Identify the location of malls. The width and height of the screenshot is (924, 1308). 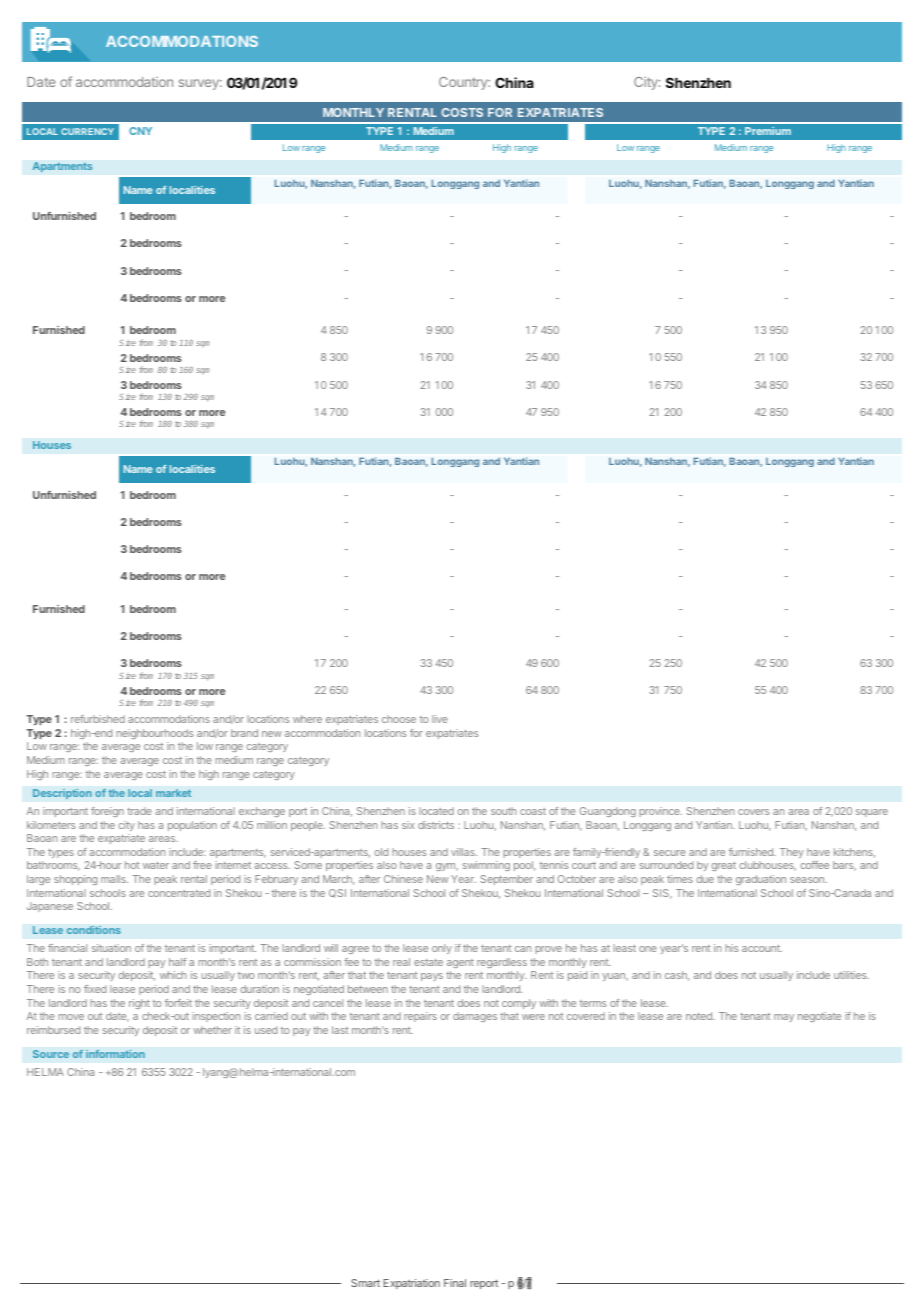
(114, 879).
